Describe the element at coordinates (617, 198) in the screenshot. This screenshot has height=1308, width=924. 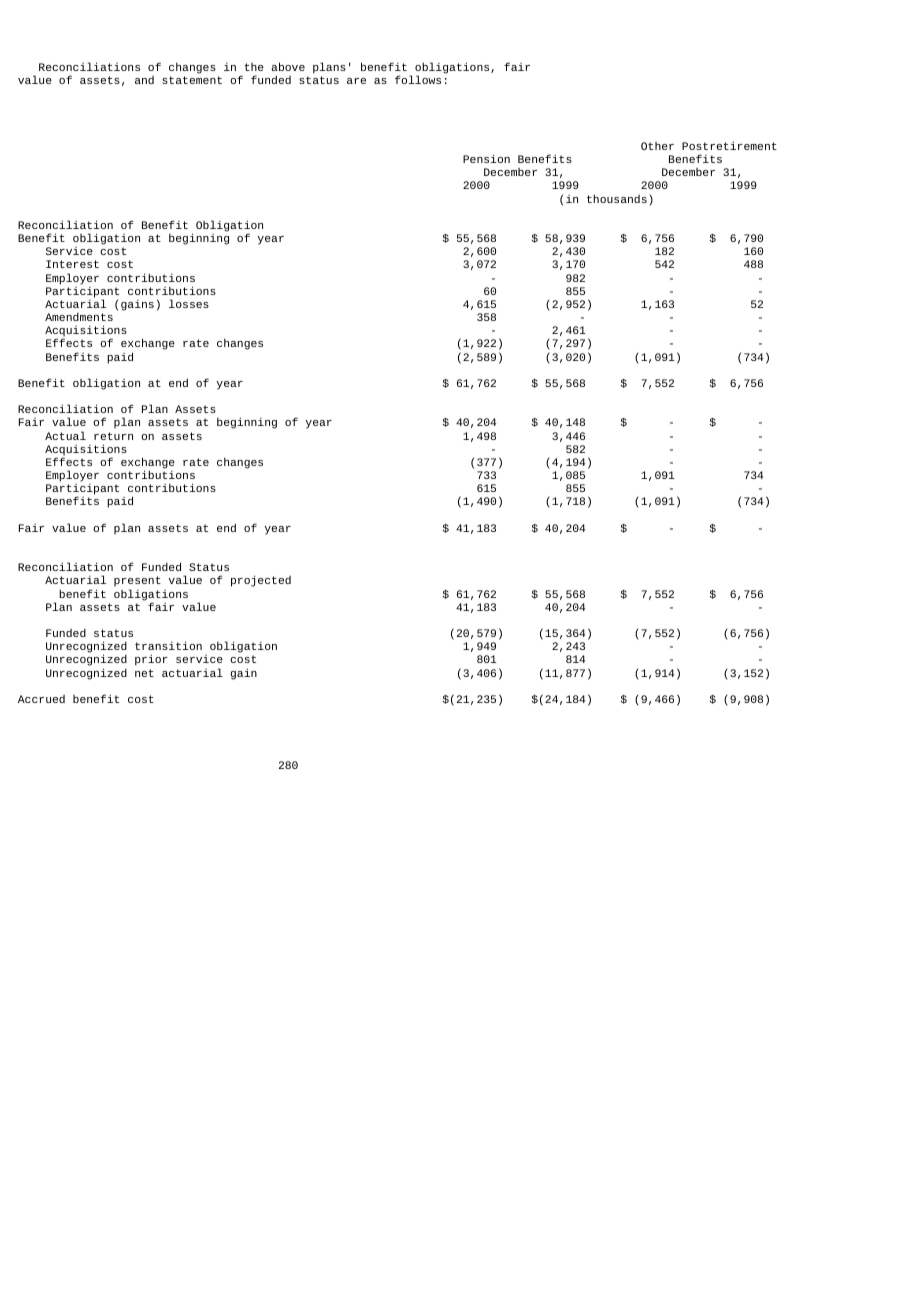
I see `thousands` at that location.
